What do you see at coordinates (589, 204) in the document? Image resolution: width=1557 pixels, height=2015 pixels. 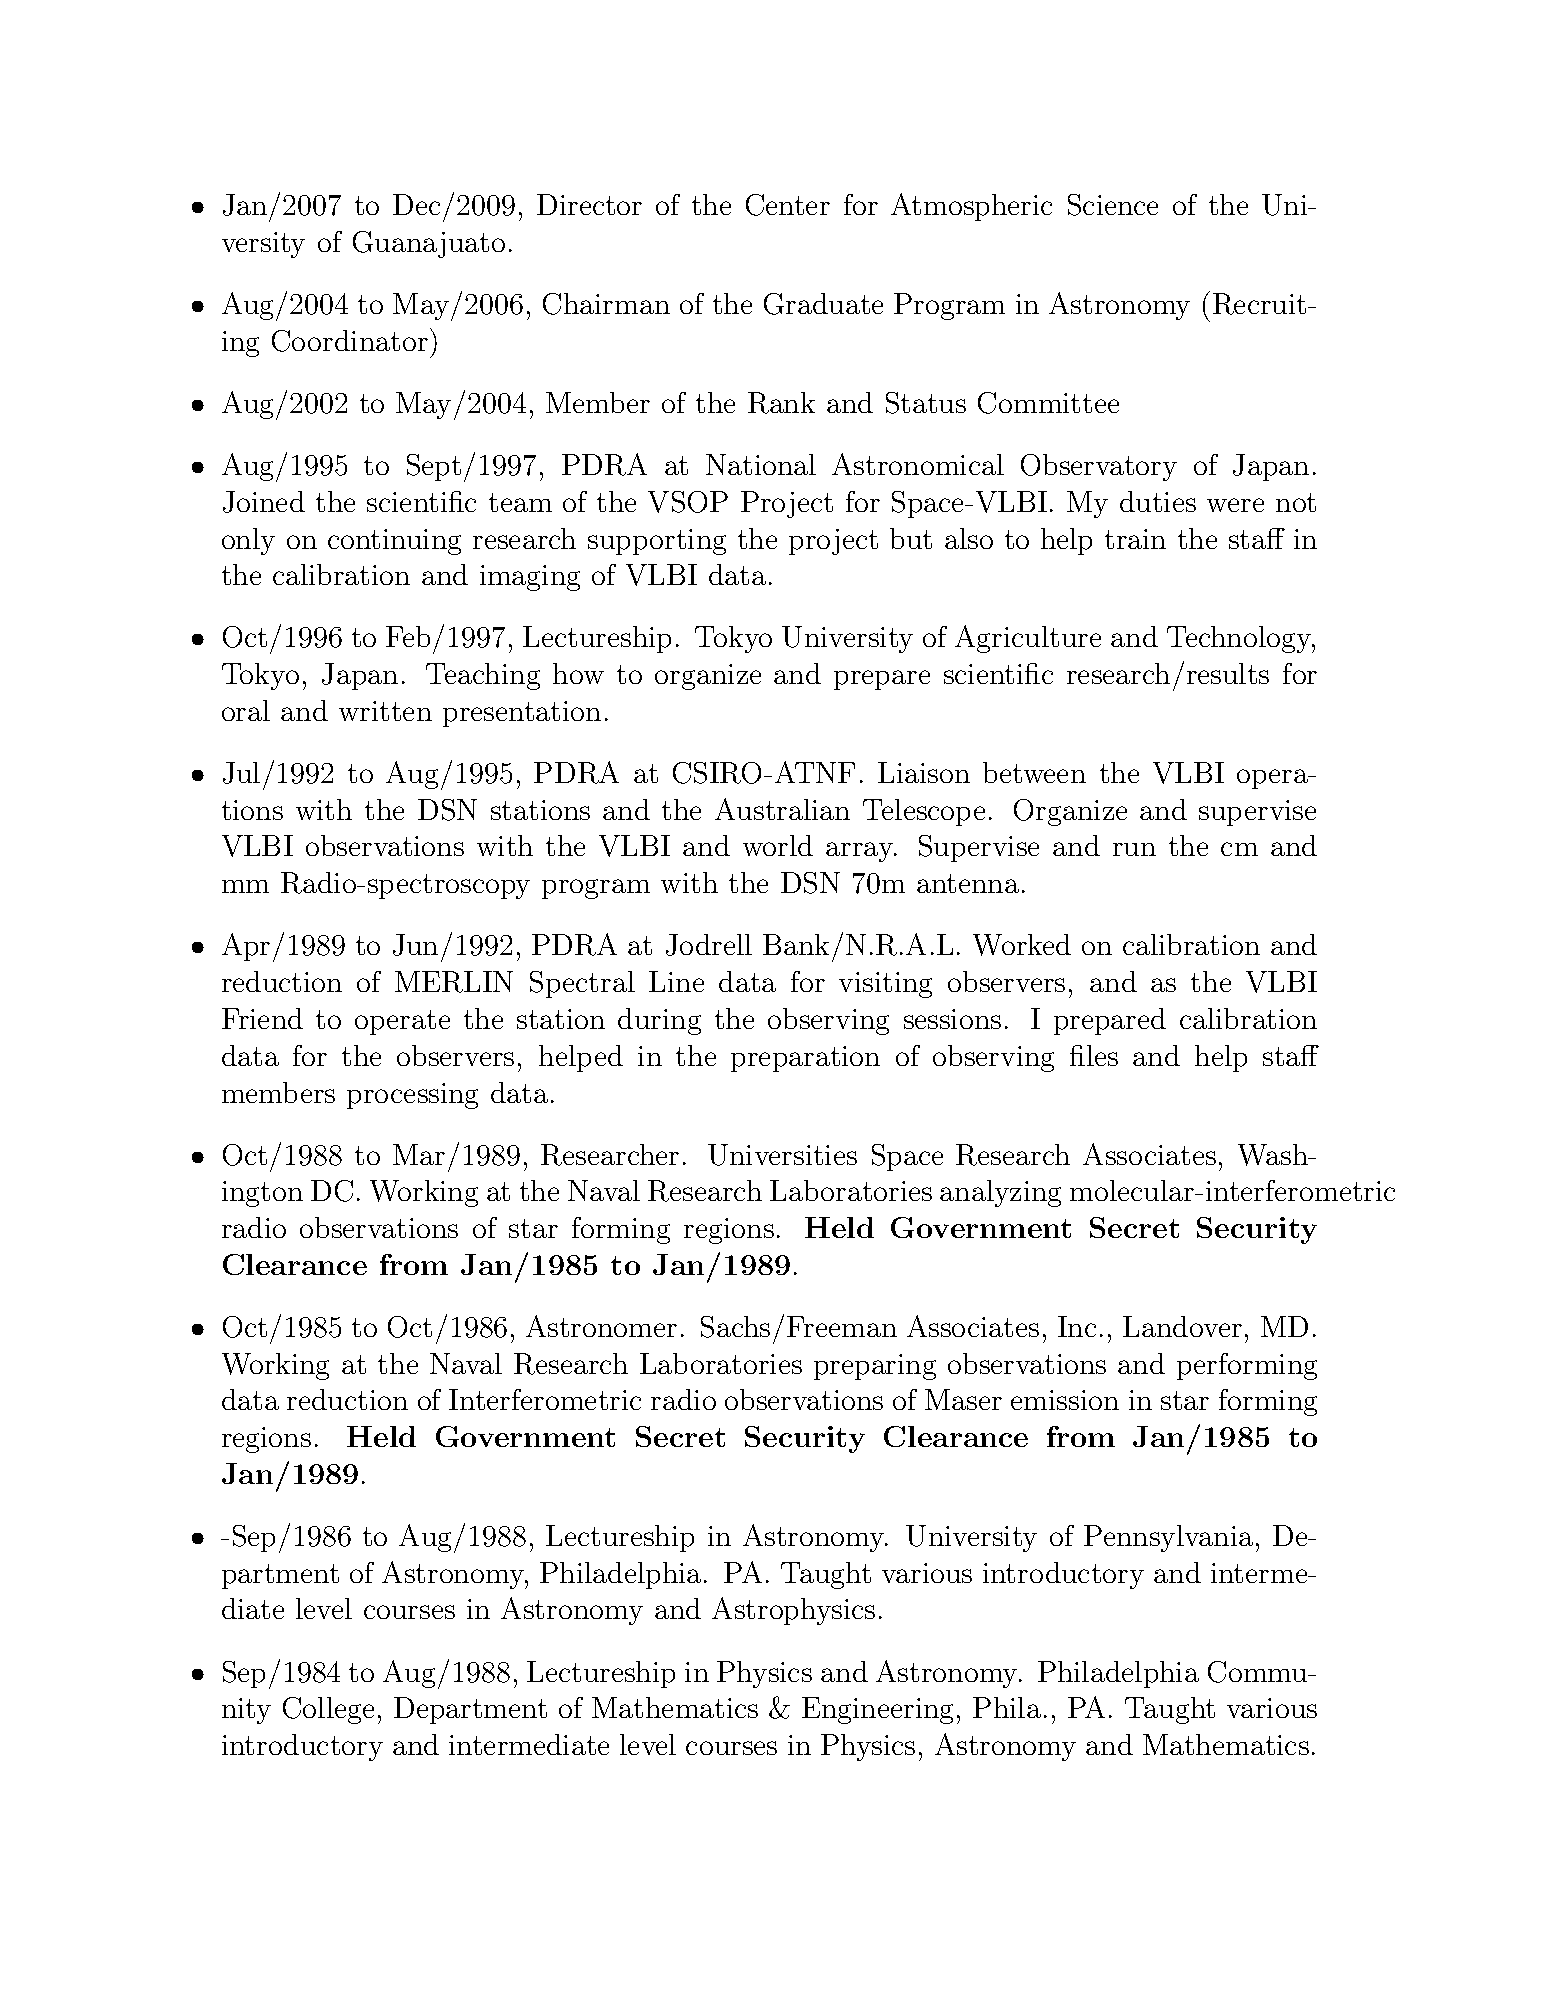 I see `Director` at bounding box center [589, 204].
